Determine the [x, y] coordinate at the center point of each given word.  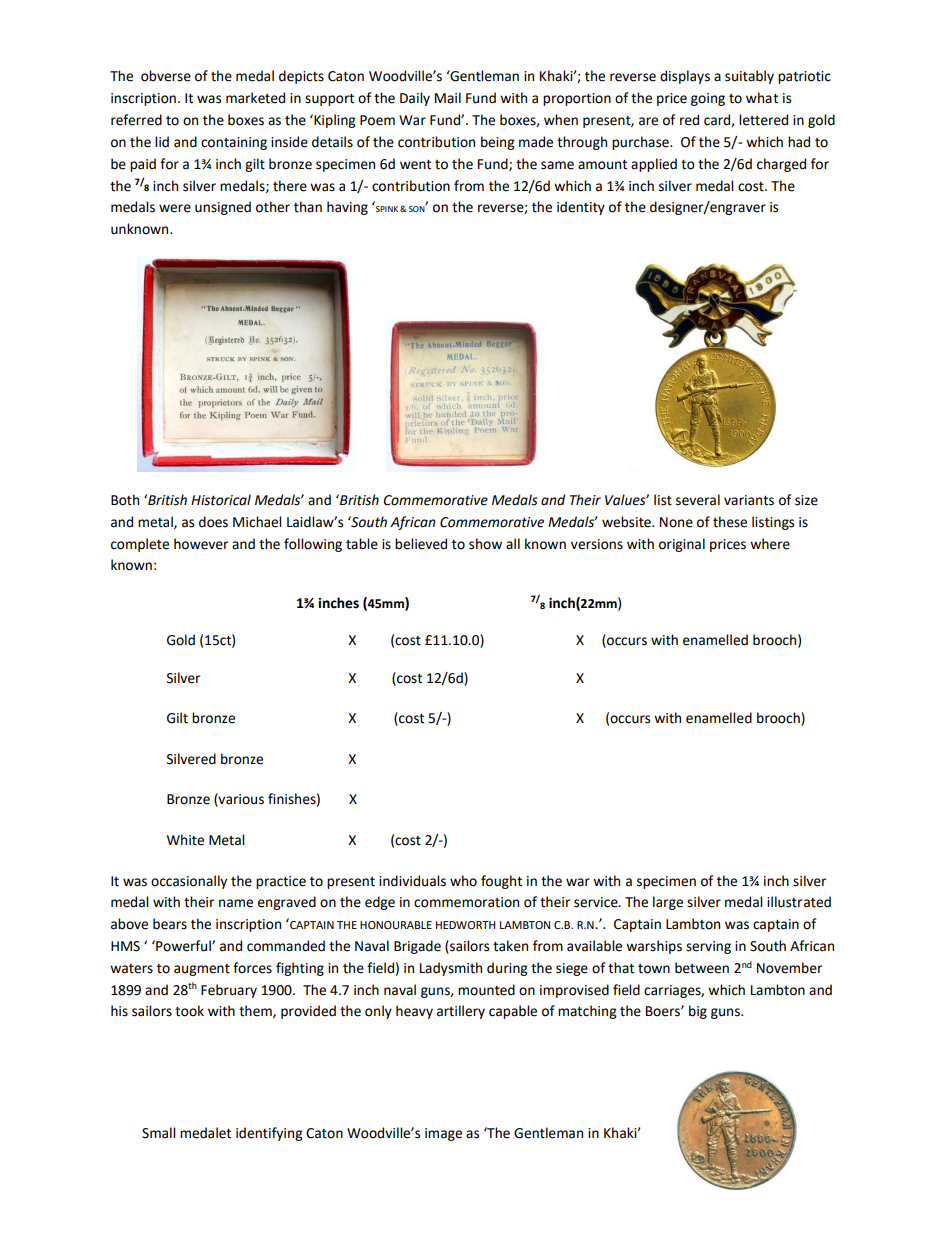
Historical [221, 500]
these [730, 522]
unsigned [223, 208]
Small [158, 1133]
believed [421, 544]
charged [781, 165]
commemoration [466, 902]
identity [581, 208]
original [682, 545]
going [708, 99]
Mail [448, 98]
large [668, 903]
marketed [255, 98]
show [485, 544]
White [185, 840]
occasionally [189, 882]
